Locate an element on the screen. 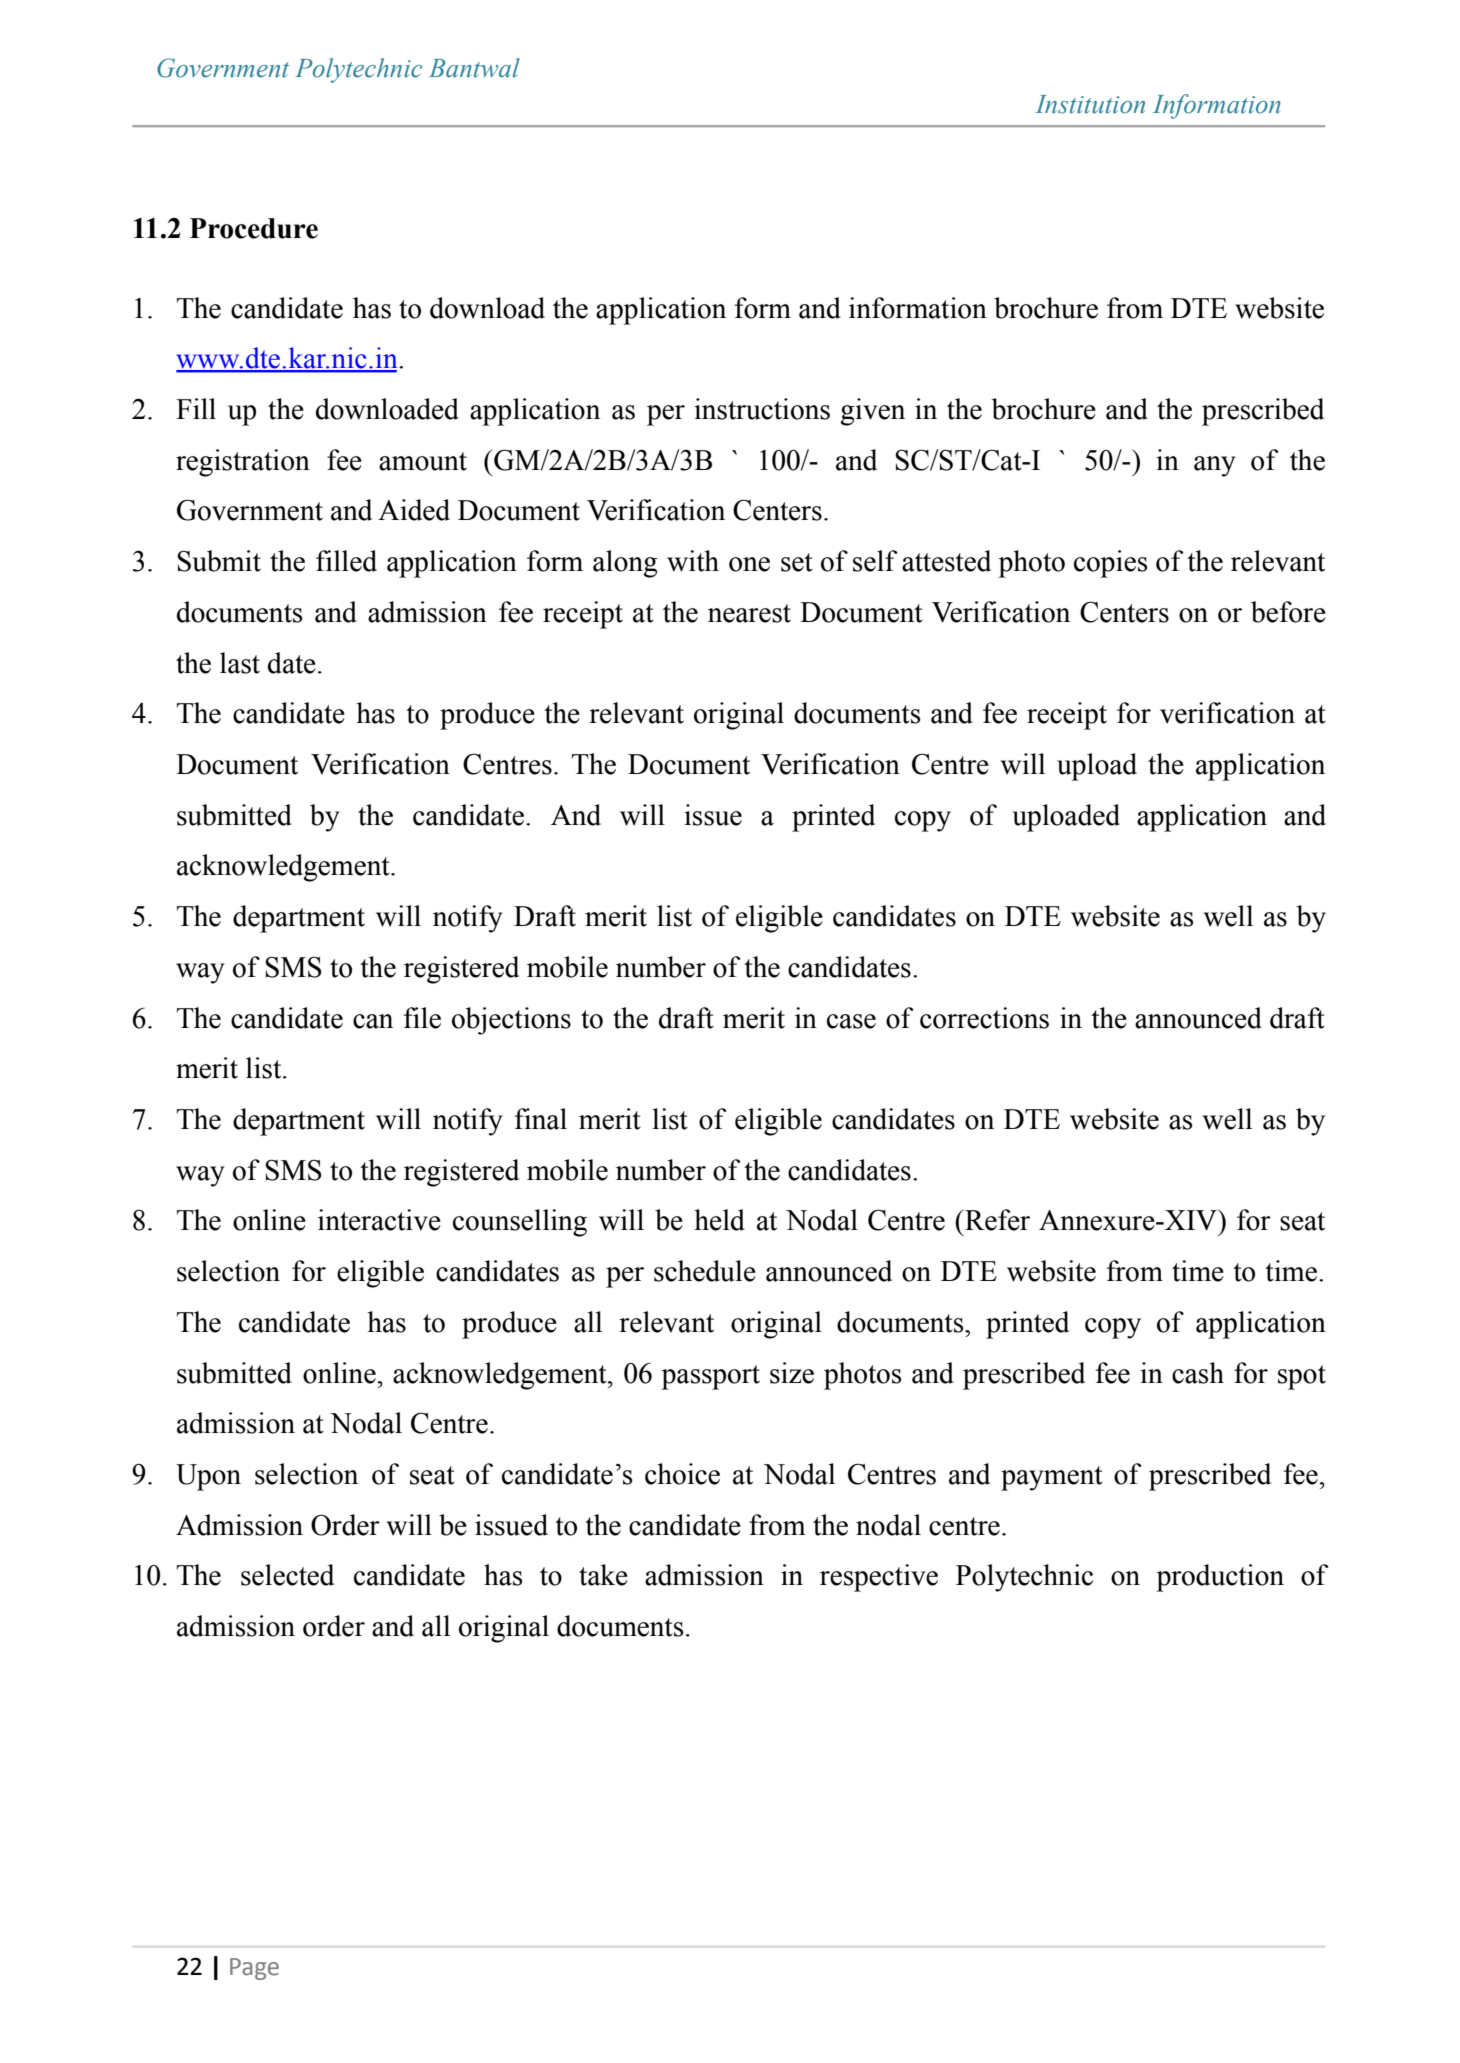 Image resolution: width=1460 pixels, height=2063 pixels. production is located at coordinates (1220, 1578).
